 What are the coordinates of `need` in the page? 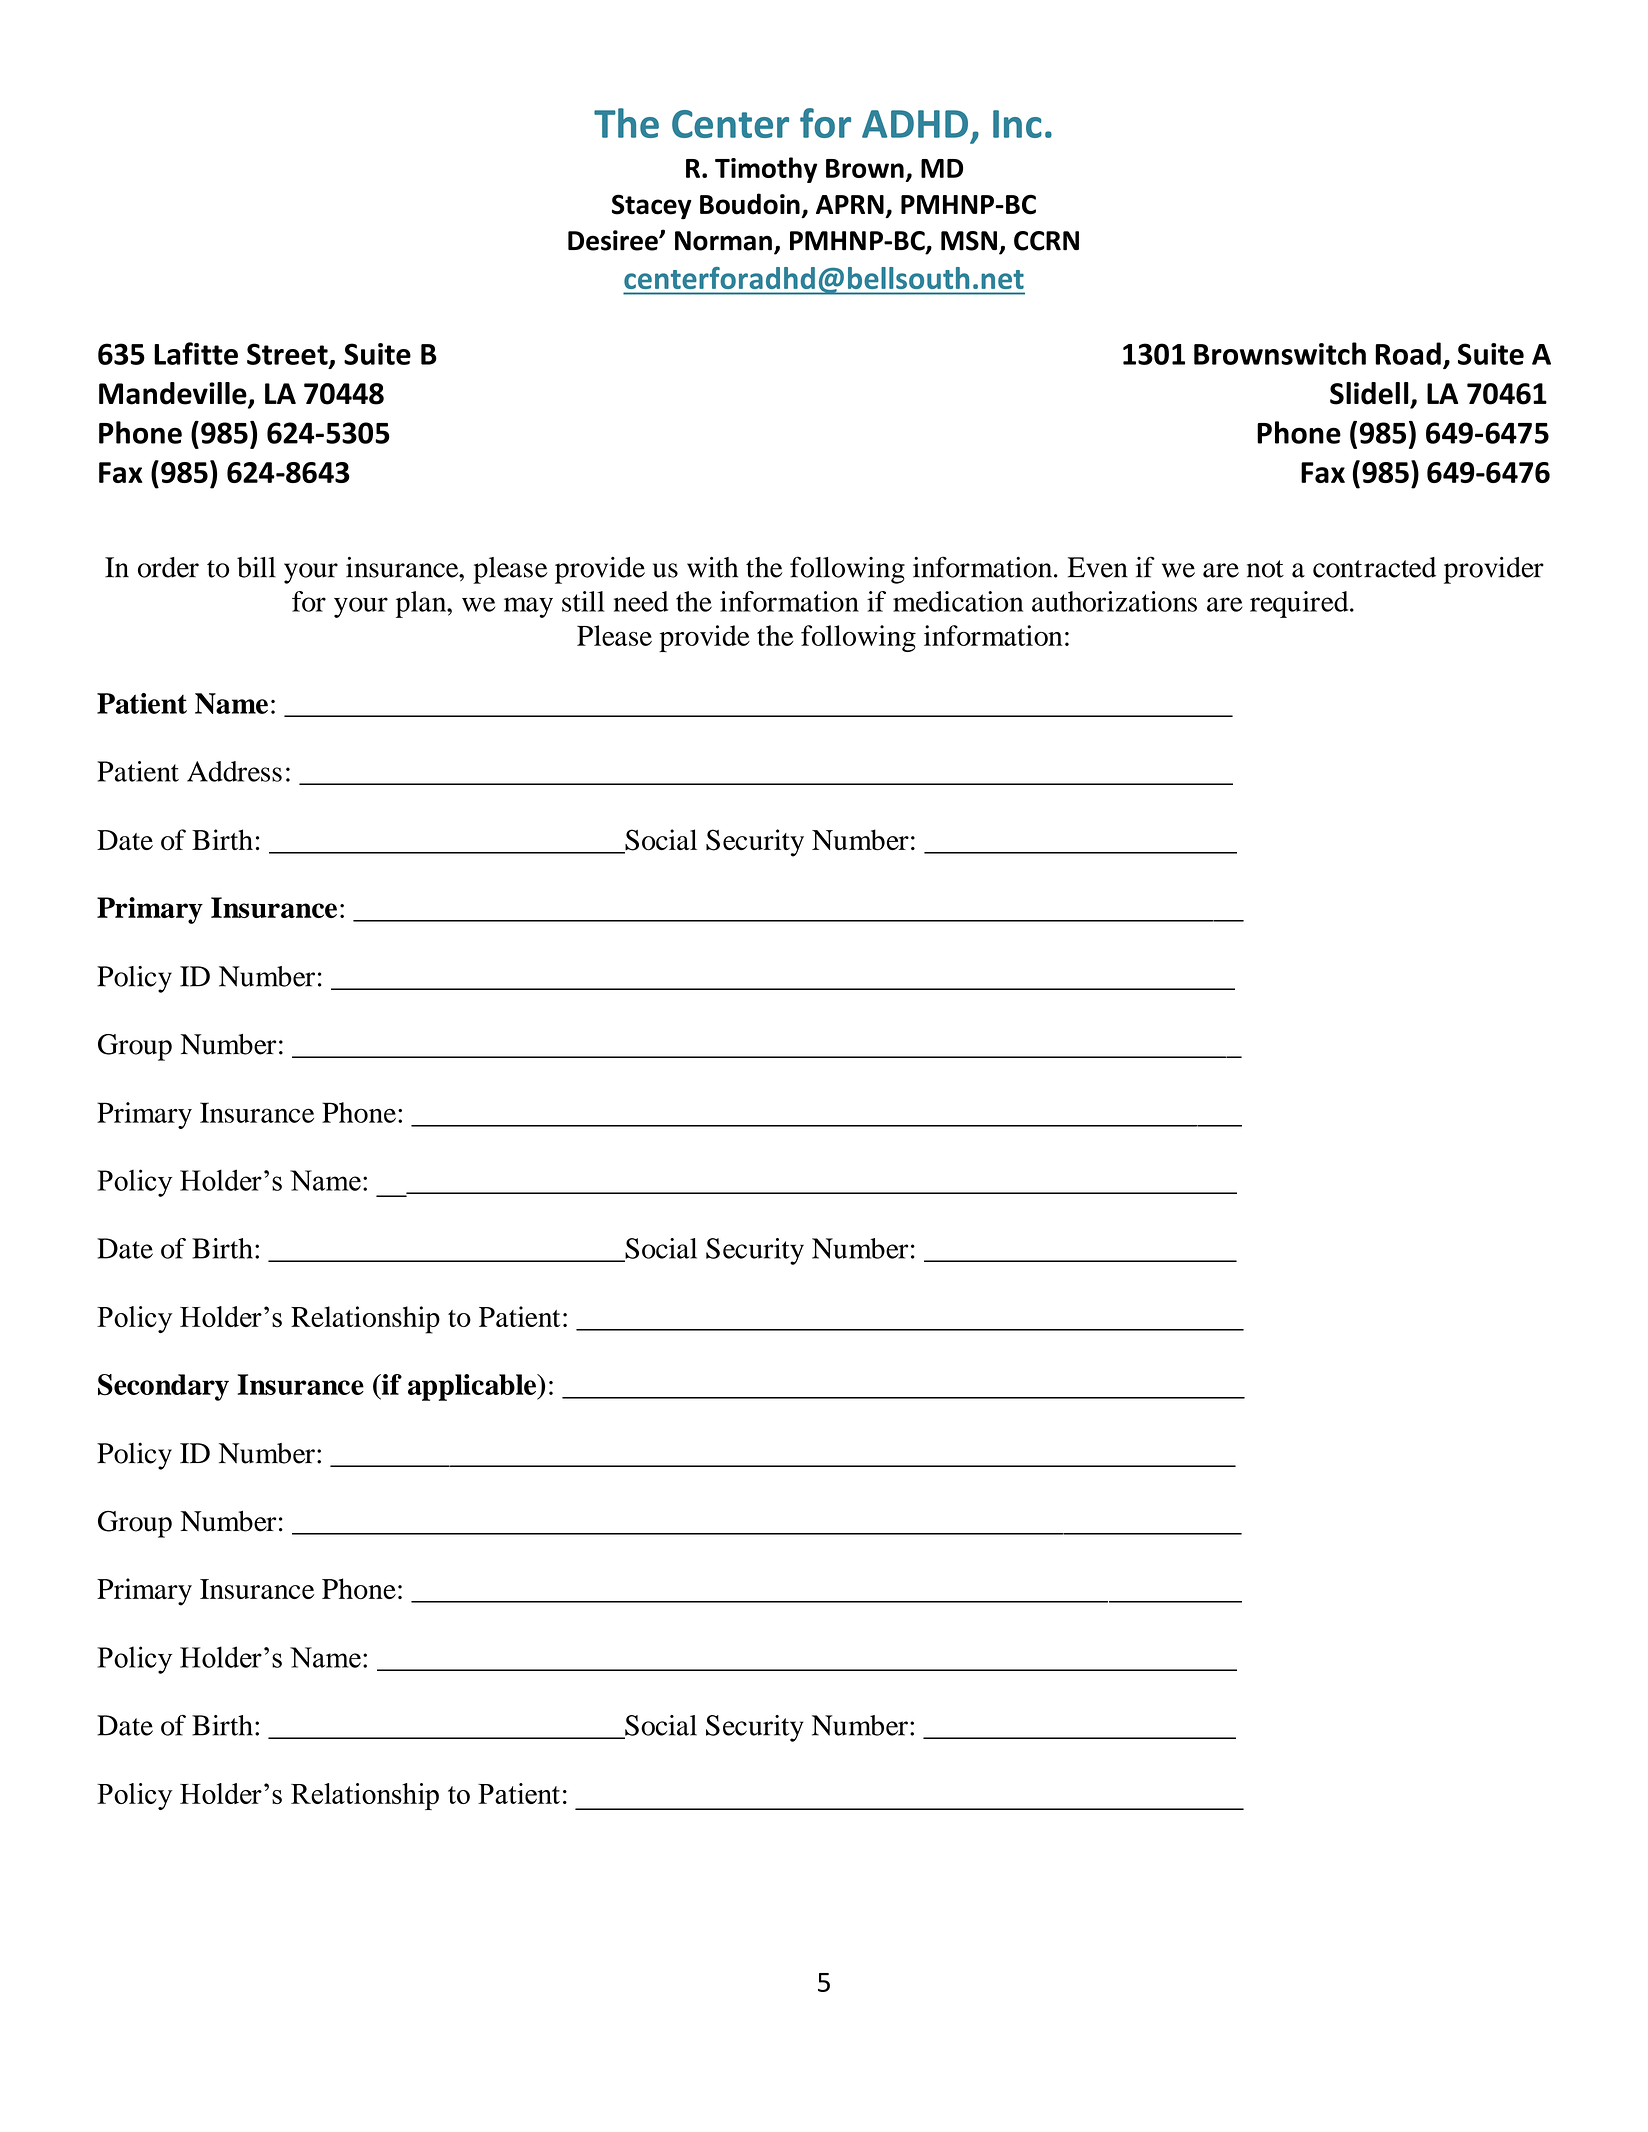 It's located at (641, 601).
